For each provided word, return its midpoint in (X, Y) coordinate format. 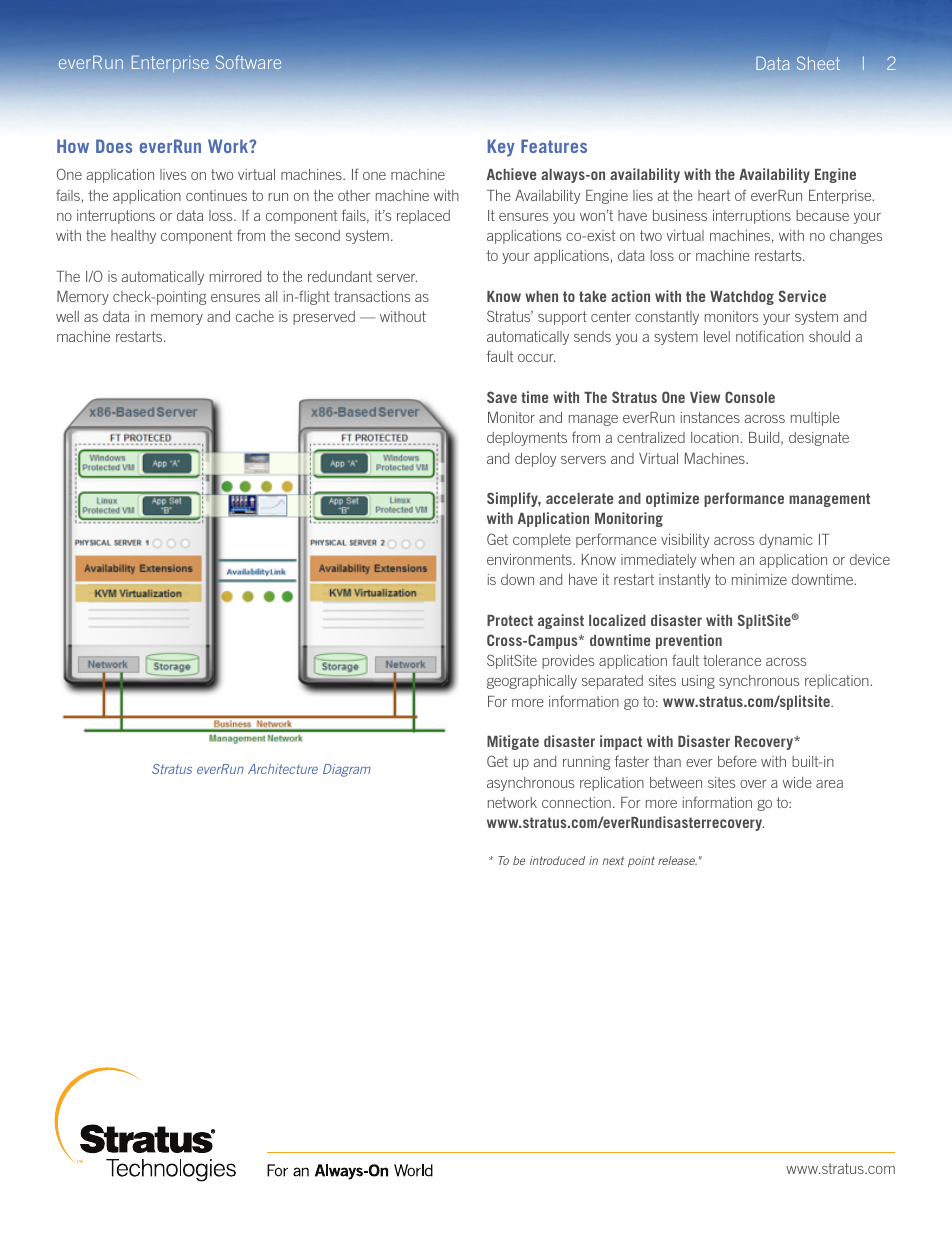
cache (255, 316)
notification (770, 336)
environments (530, 559)
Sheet (818, 63)
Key (501, 148)
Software (248, 62)
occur (537, 358)
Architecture (283, 769)
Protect (510, 620)
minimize (759, 579)
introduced (557, 860)
